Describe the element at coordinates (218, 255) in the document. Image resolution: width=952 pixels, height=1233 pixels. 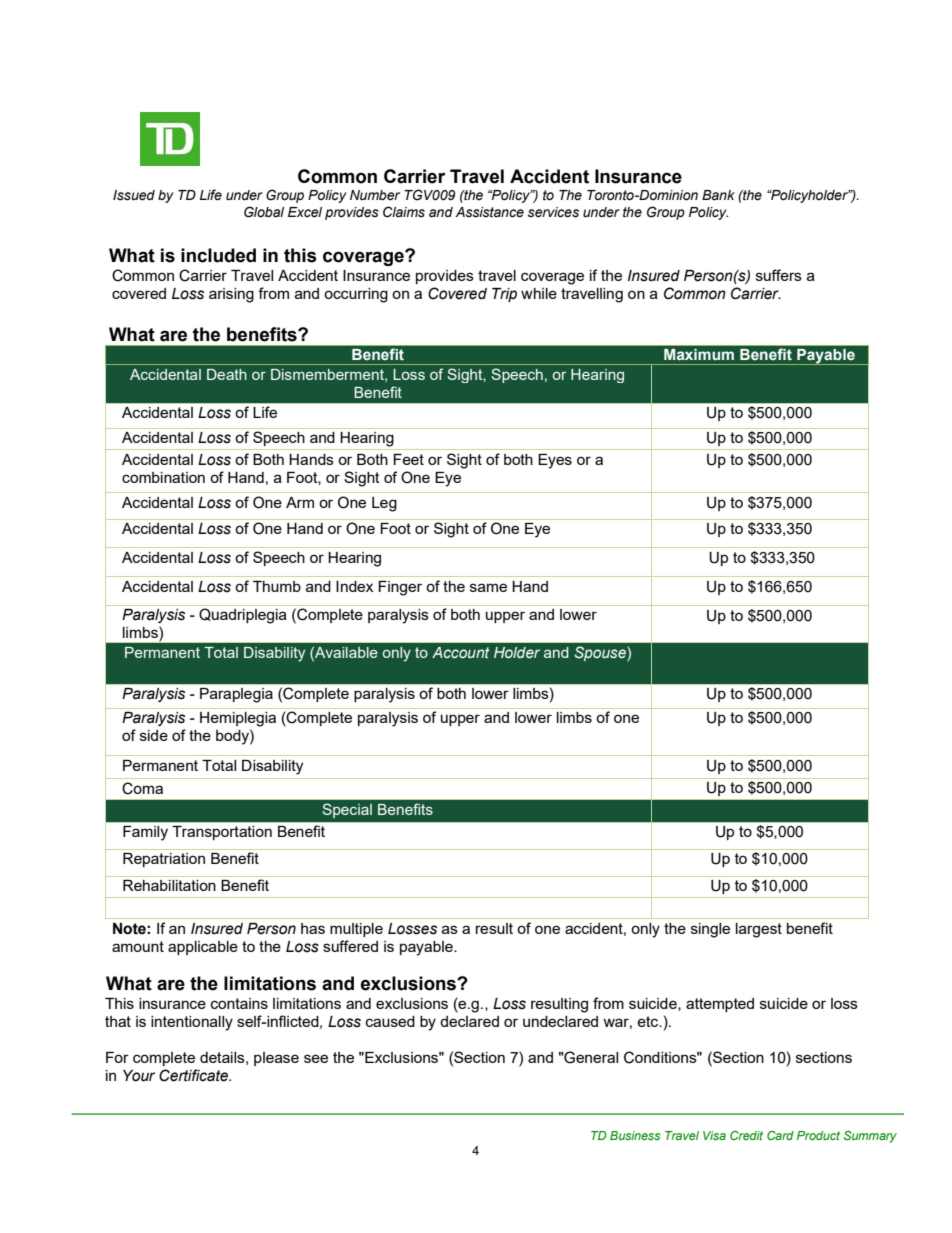
I see `included` at that location.
